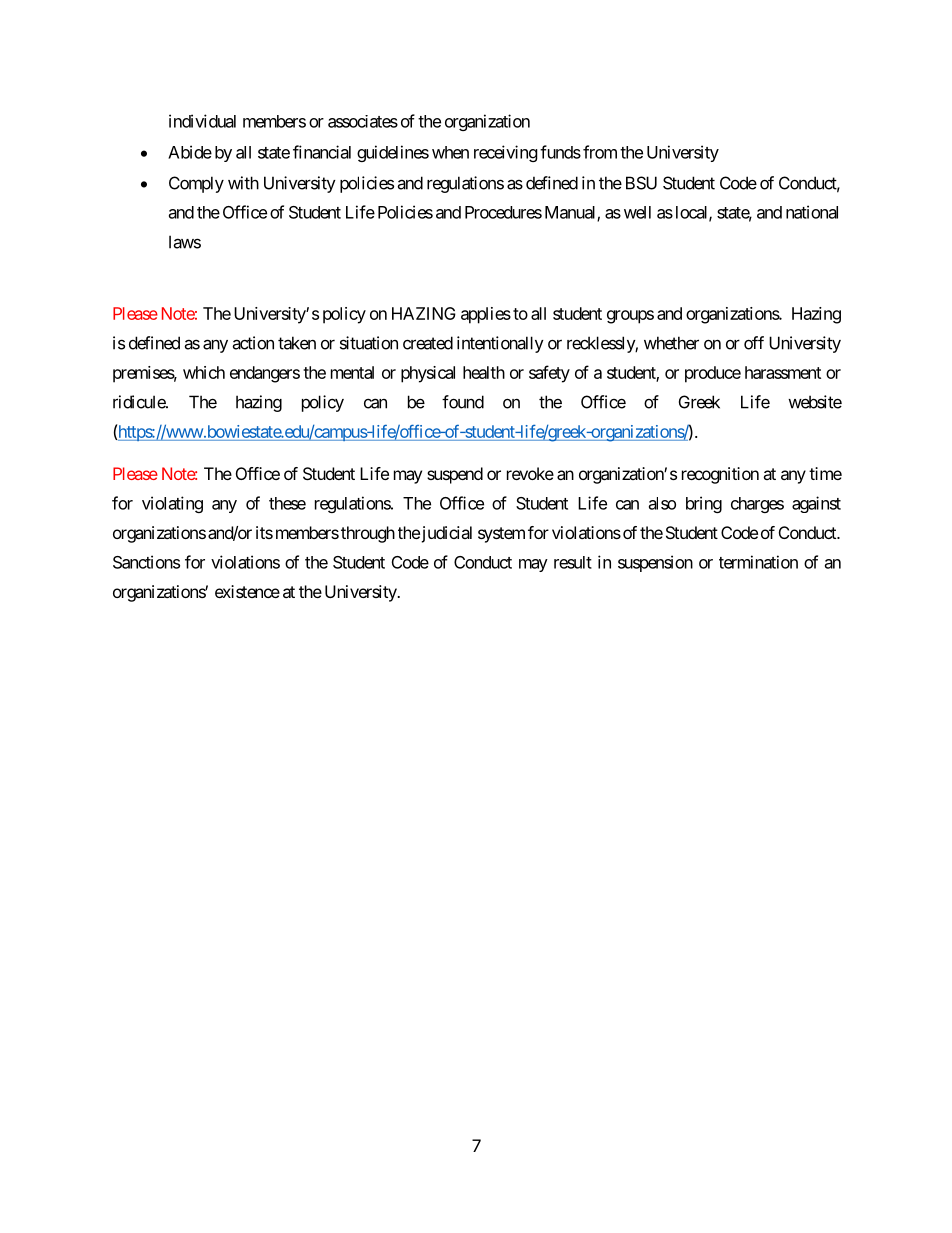 This screenshot has width=952, height=1233. Describe the element at coordinates (500, 344) in the screenshot. I see `intentionally` at that location.
